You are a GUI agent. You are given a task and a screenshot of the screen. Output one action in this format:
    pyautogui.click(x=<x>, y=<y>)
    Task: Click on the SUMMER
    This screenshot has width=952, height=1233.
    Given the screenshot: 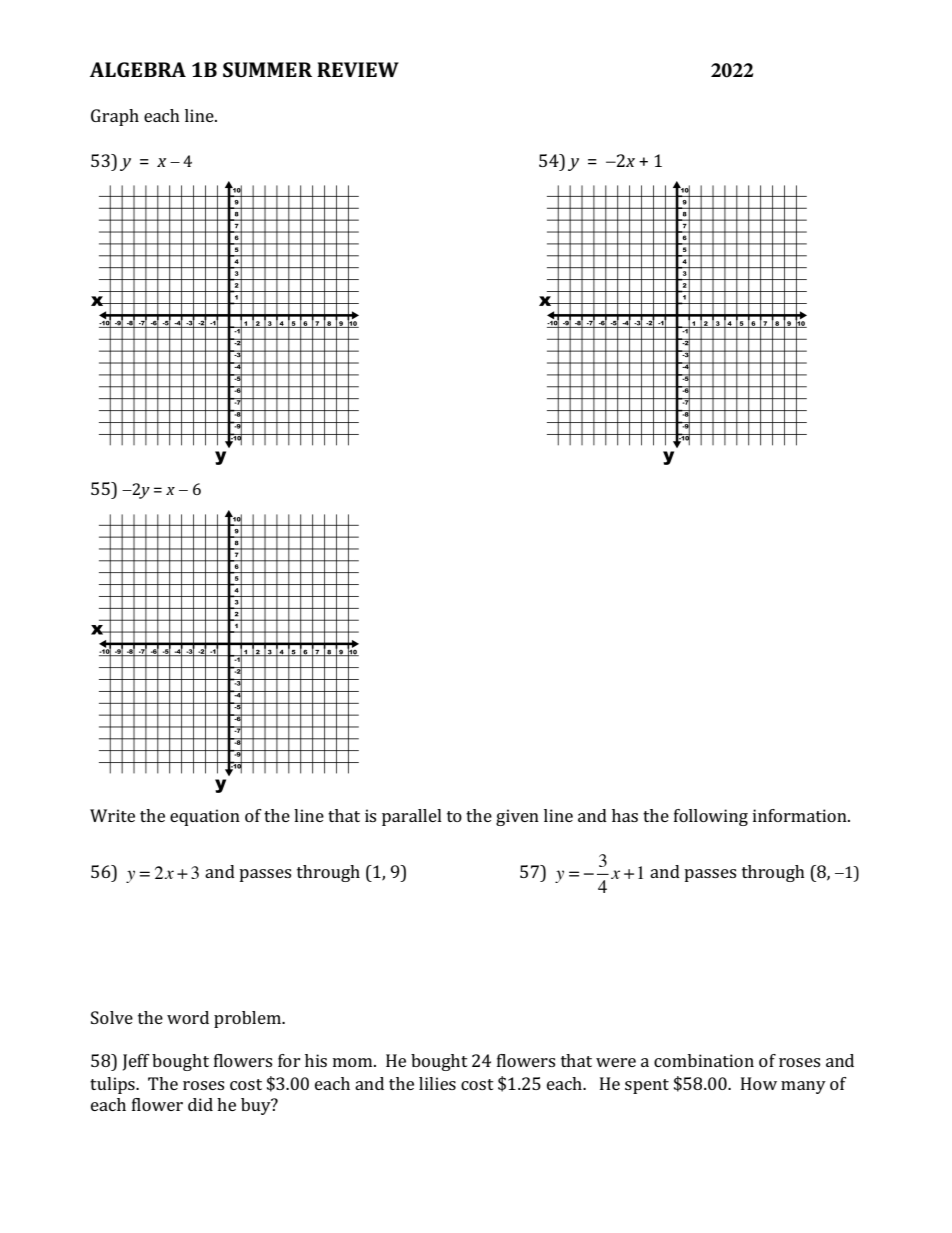 What is the action you would take?
    pyautogui.click(x=267, y=69)
